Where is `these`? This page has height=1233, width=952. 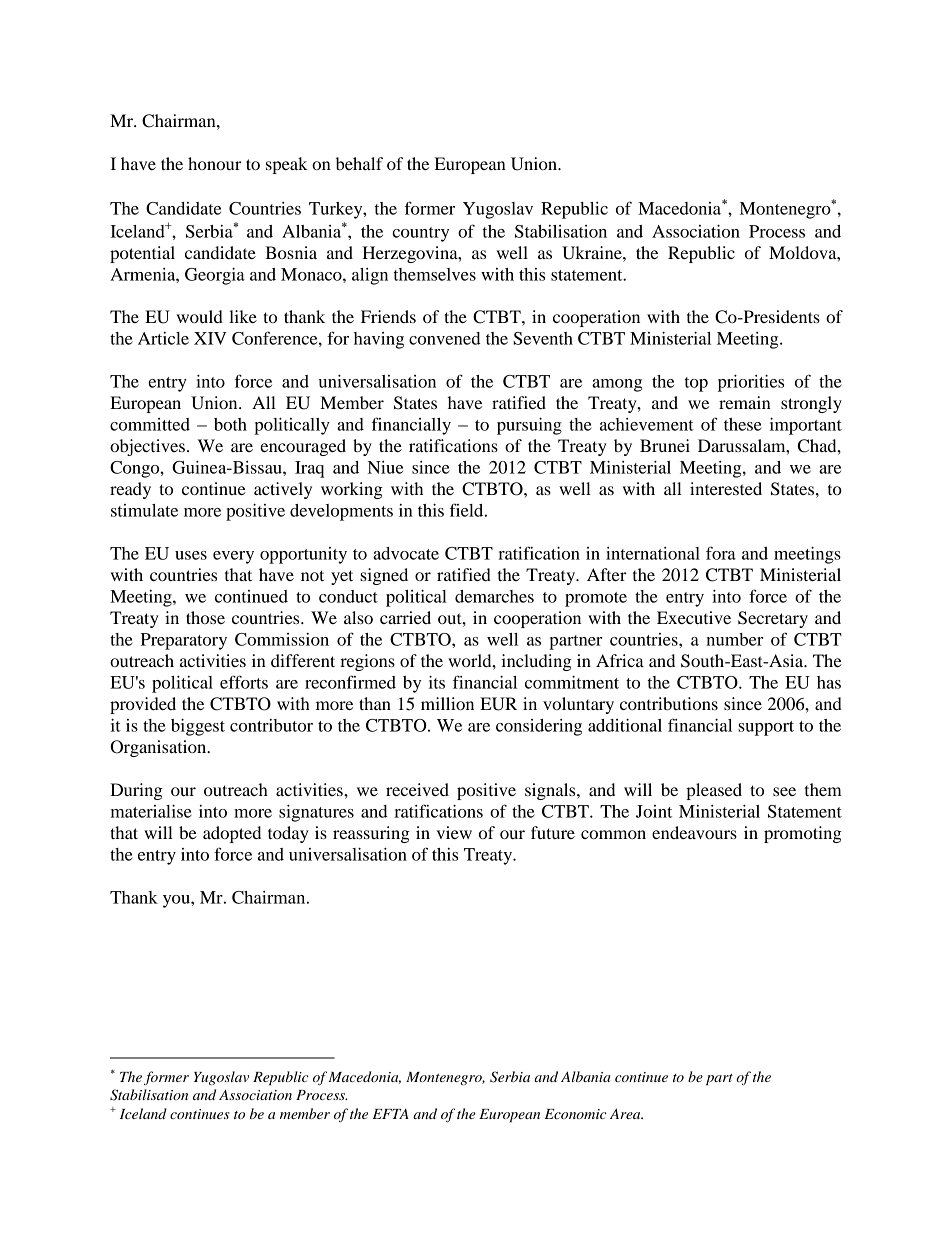 these is located at coordinates (743, 424).
